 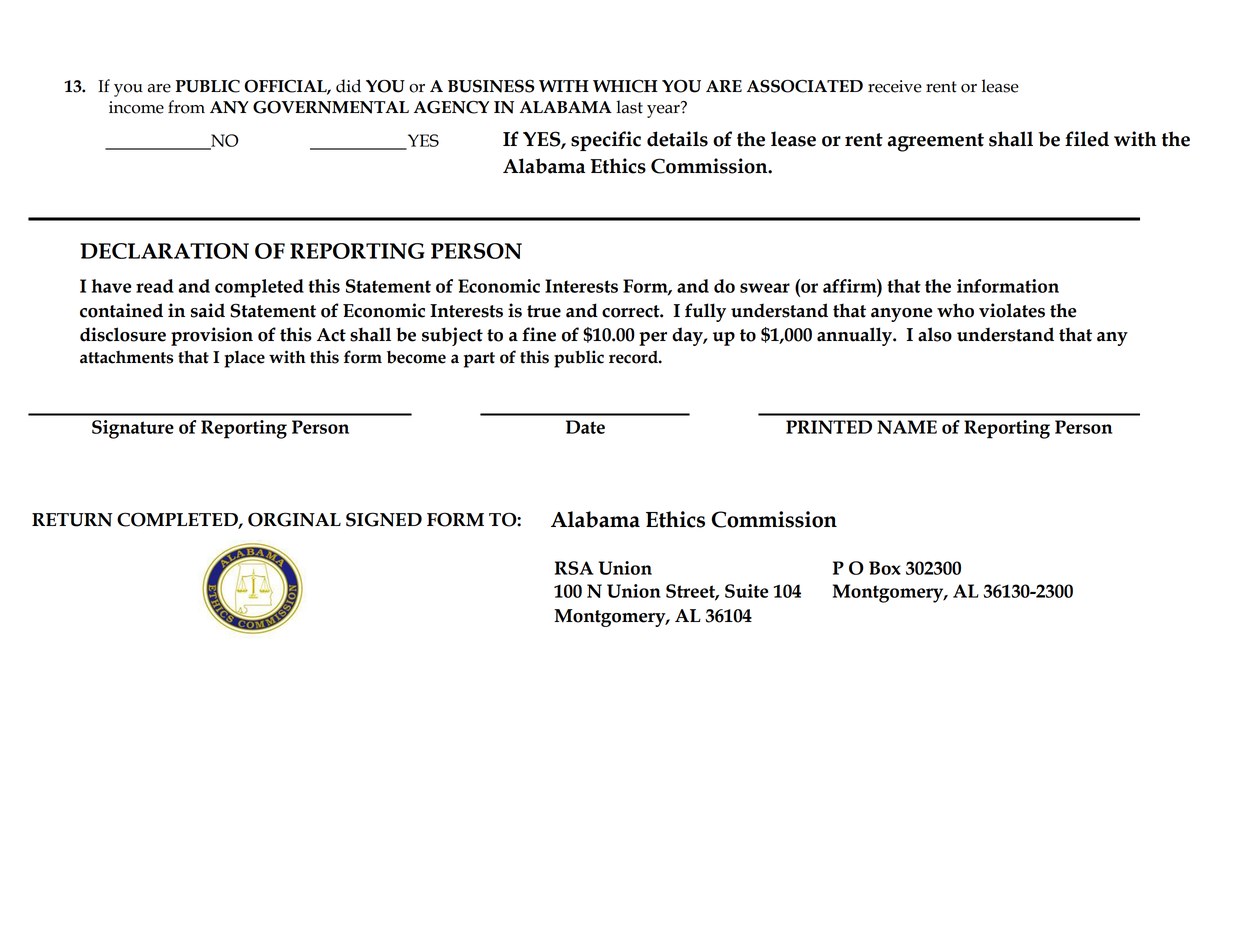 What do you see at coordinates (895, 86) in the screenshot?
I see `receive` at bounding box center [895, 86].
